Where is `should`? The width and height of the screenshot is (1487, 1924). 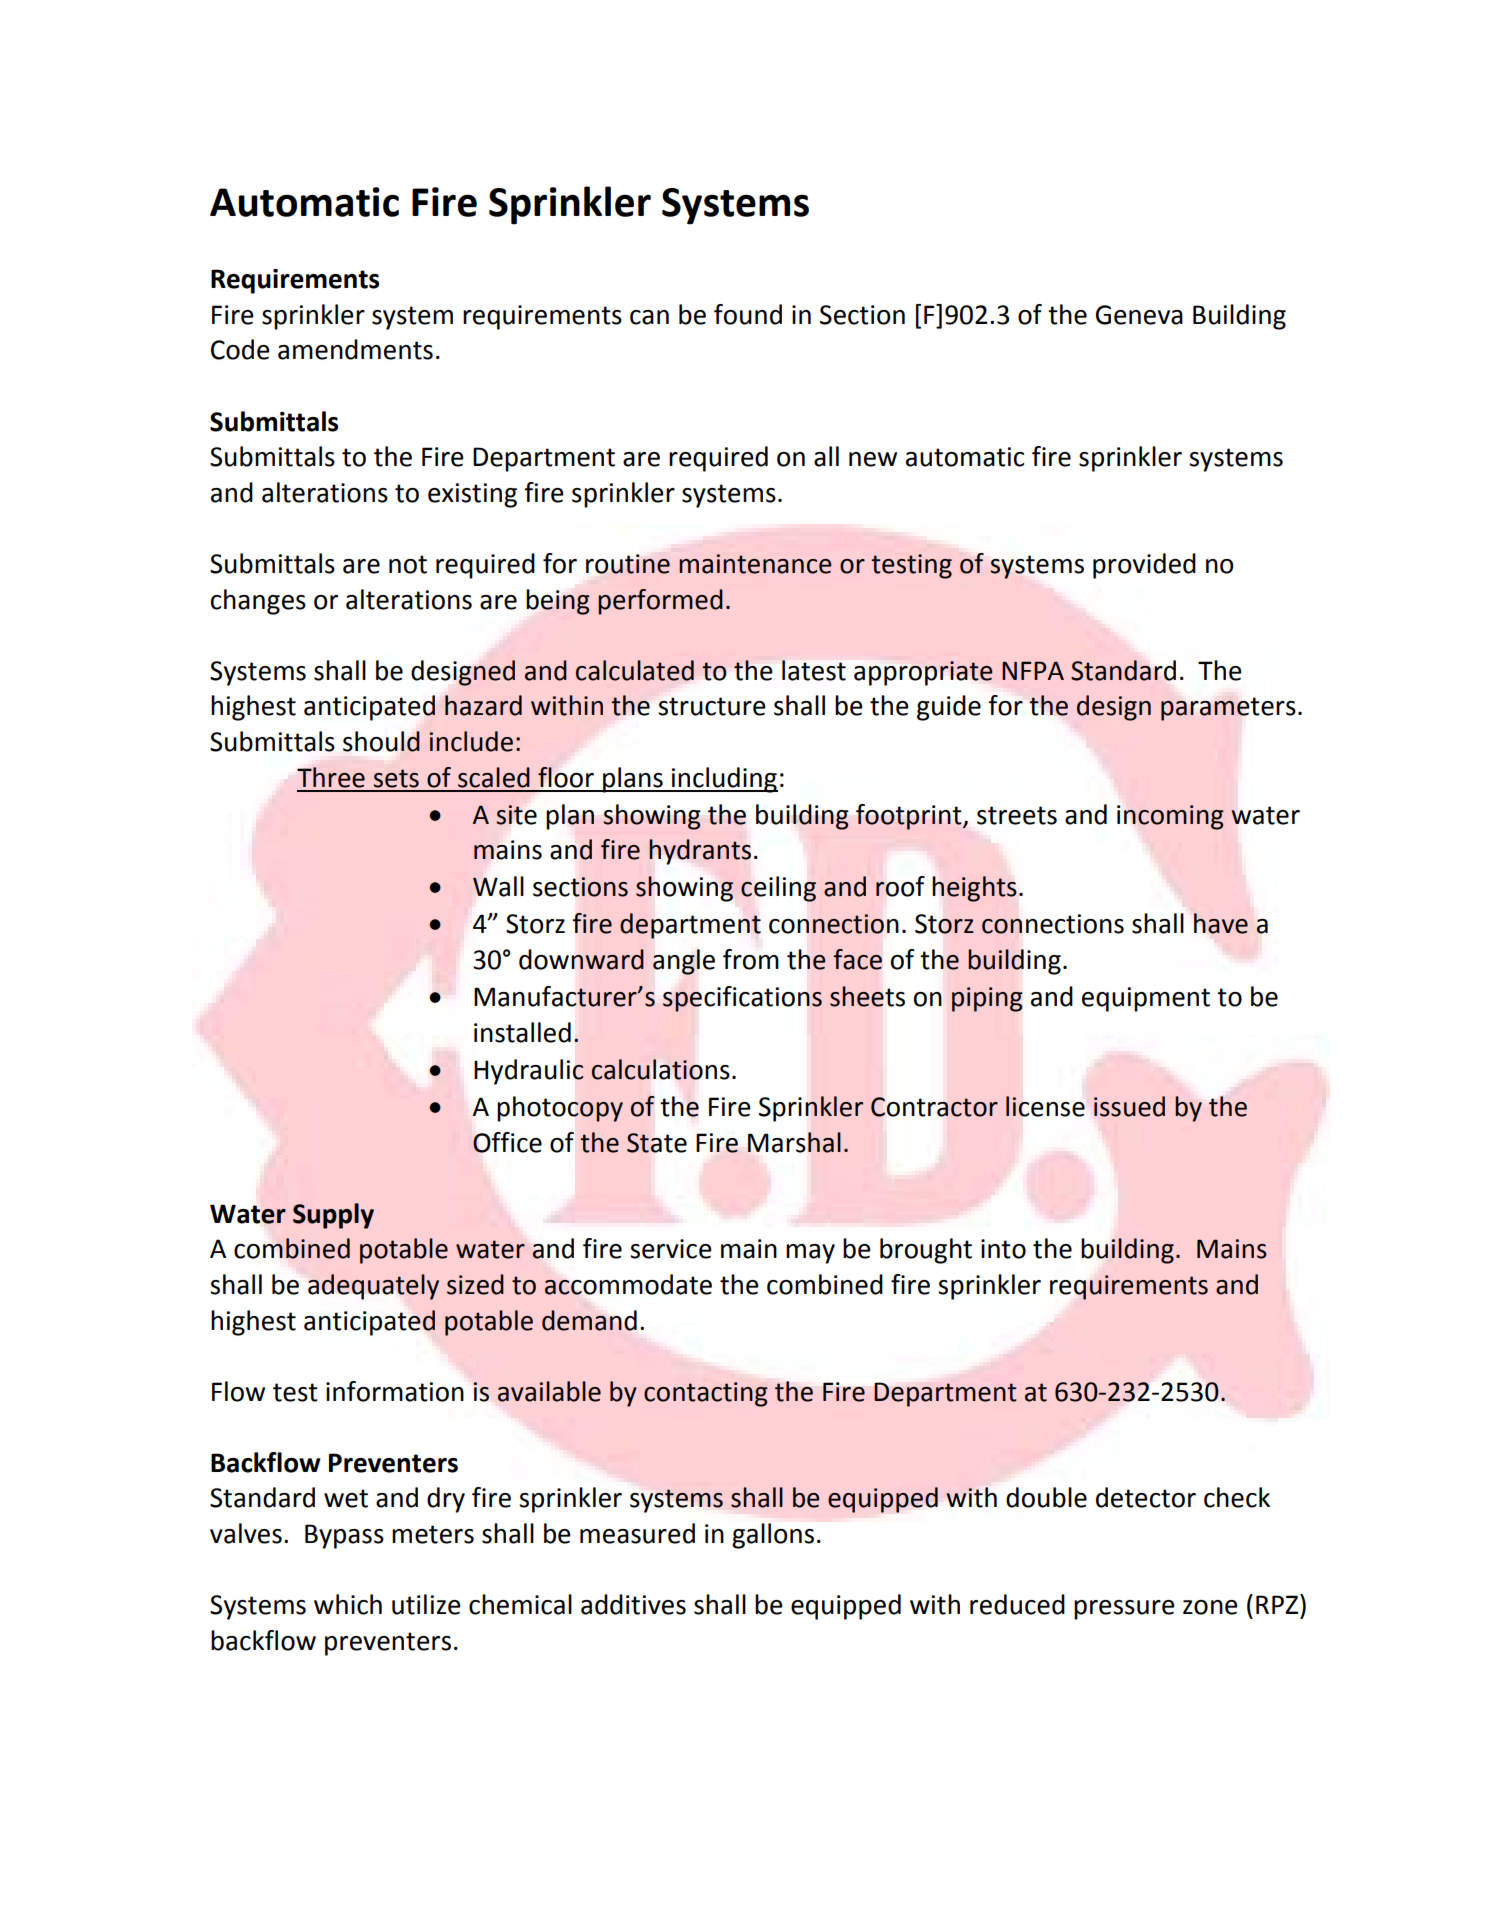
should is located at coordinates (381, 741).
